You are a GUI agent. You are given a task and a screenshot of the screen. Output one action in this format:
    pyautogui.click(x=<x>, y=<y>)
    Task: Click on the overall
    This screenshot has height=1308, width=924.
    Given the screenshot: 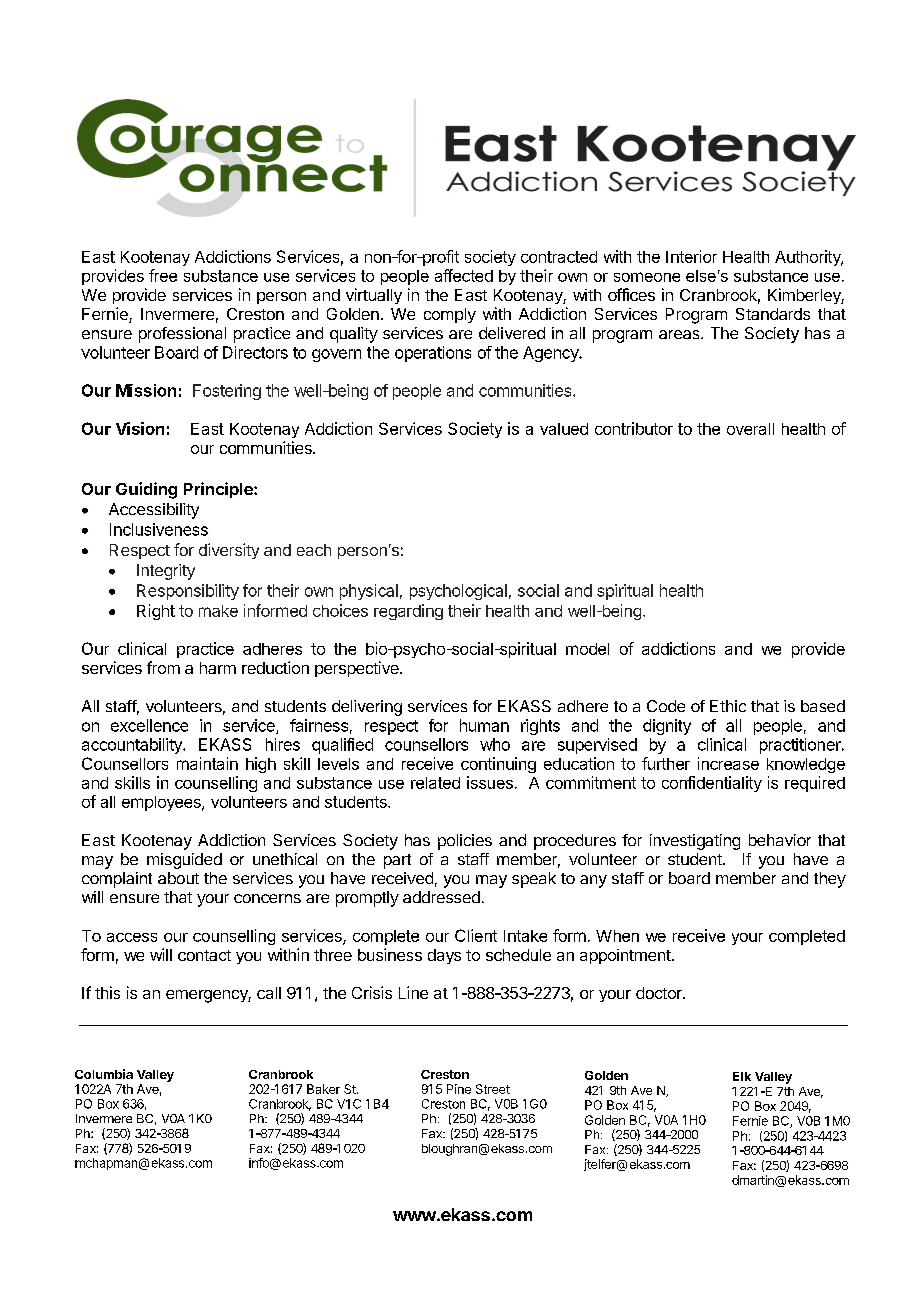 What is the action you would take?
    pyautogui.click(x=750, y=429)
